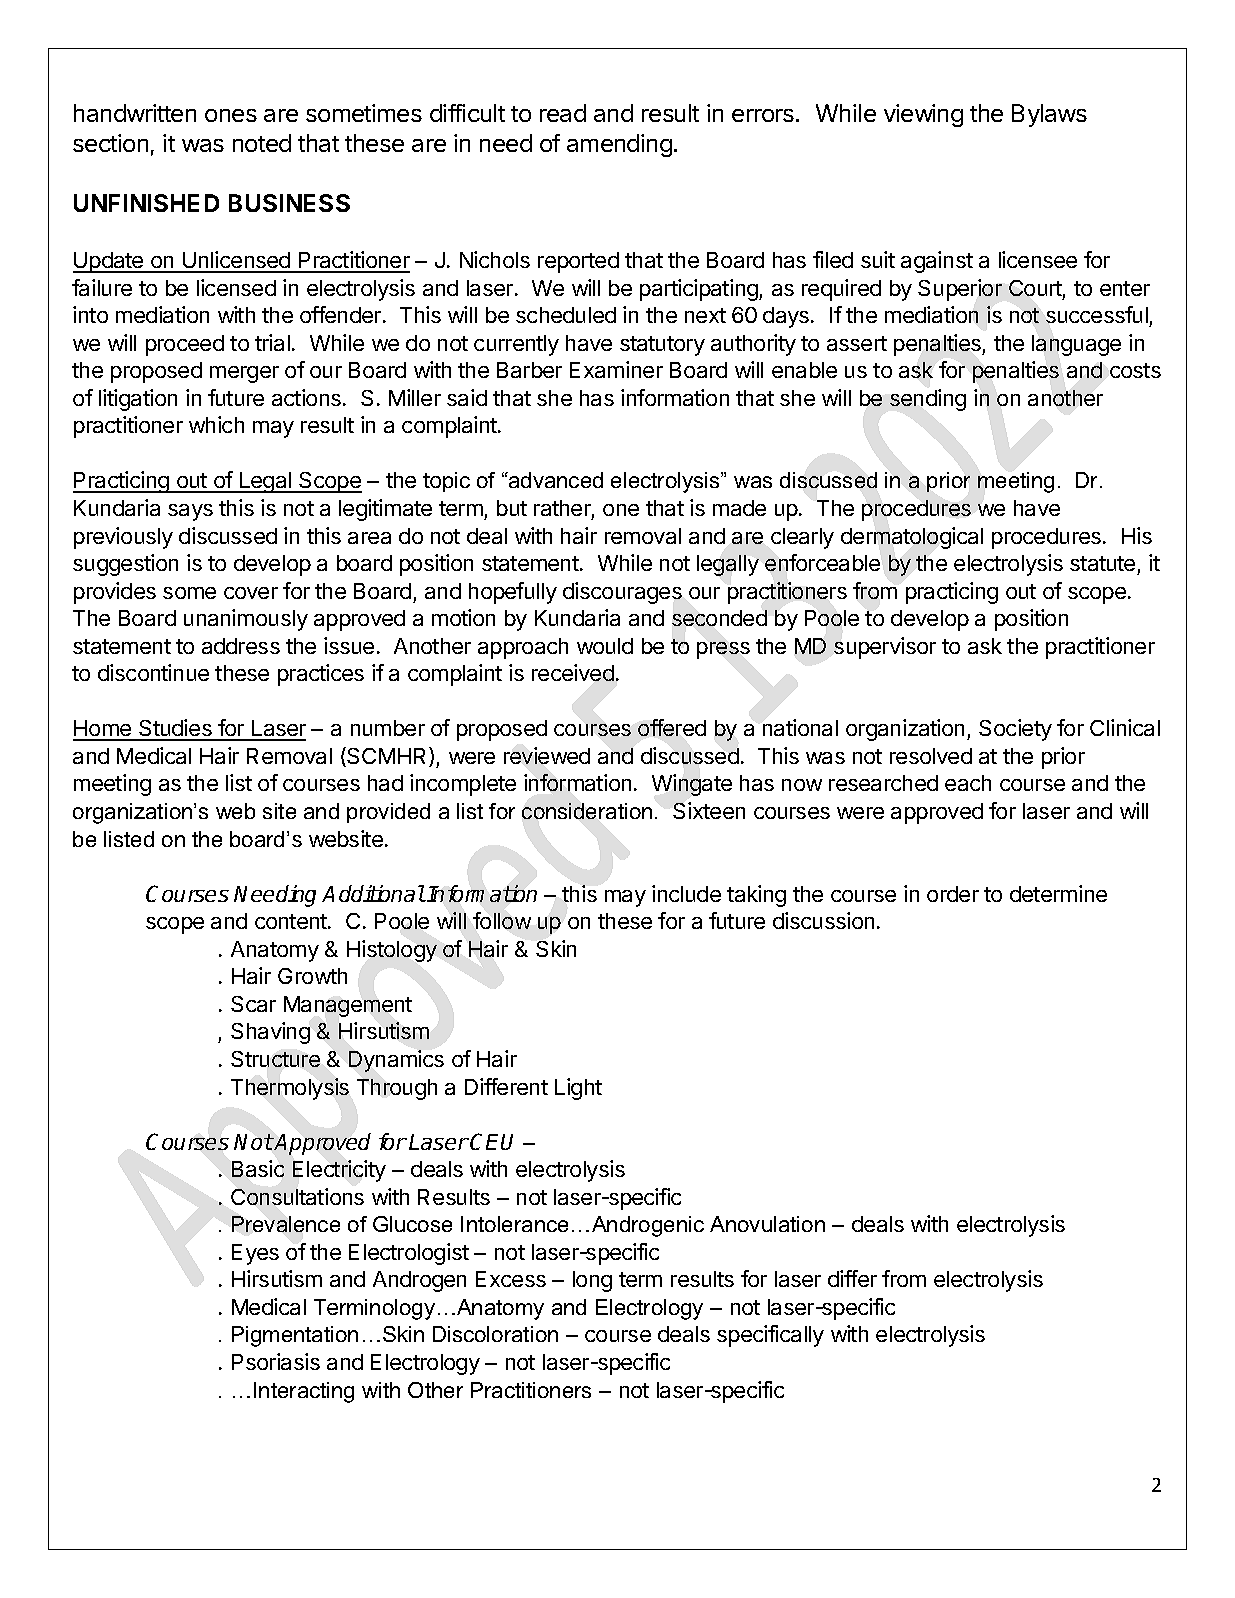 The height and width of the screenshot is (1598, 1235). I want to click on Examiner, so click(616, 369).
